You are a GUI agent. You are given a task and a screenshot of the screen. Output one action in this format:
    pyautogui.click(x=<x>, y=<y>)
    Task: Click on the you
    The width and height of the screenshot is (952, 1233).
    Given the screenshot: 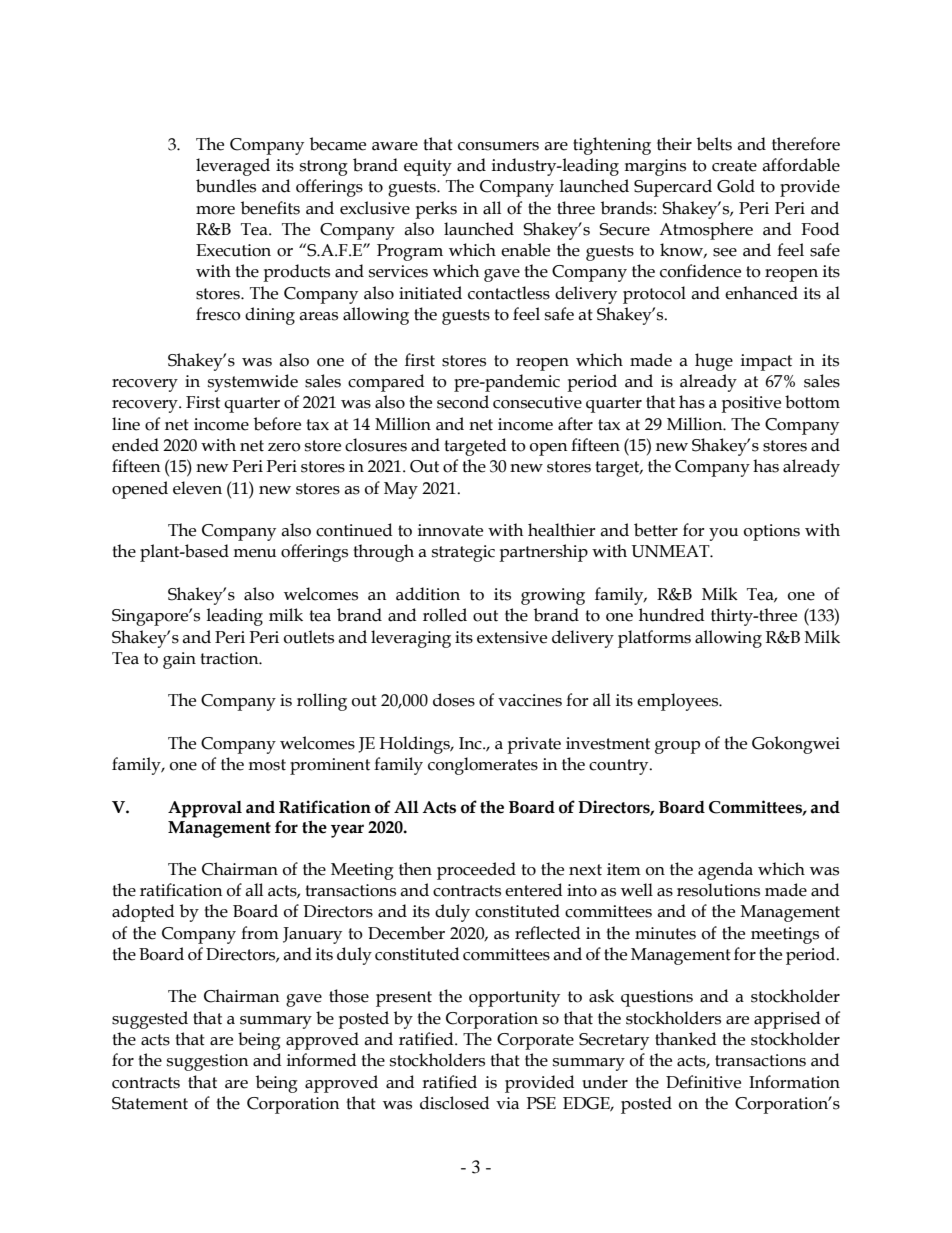 What is the action you would take?
    pyautogui.click(x=723, y=534)
